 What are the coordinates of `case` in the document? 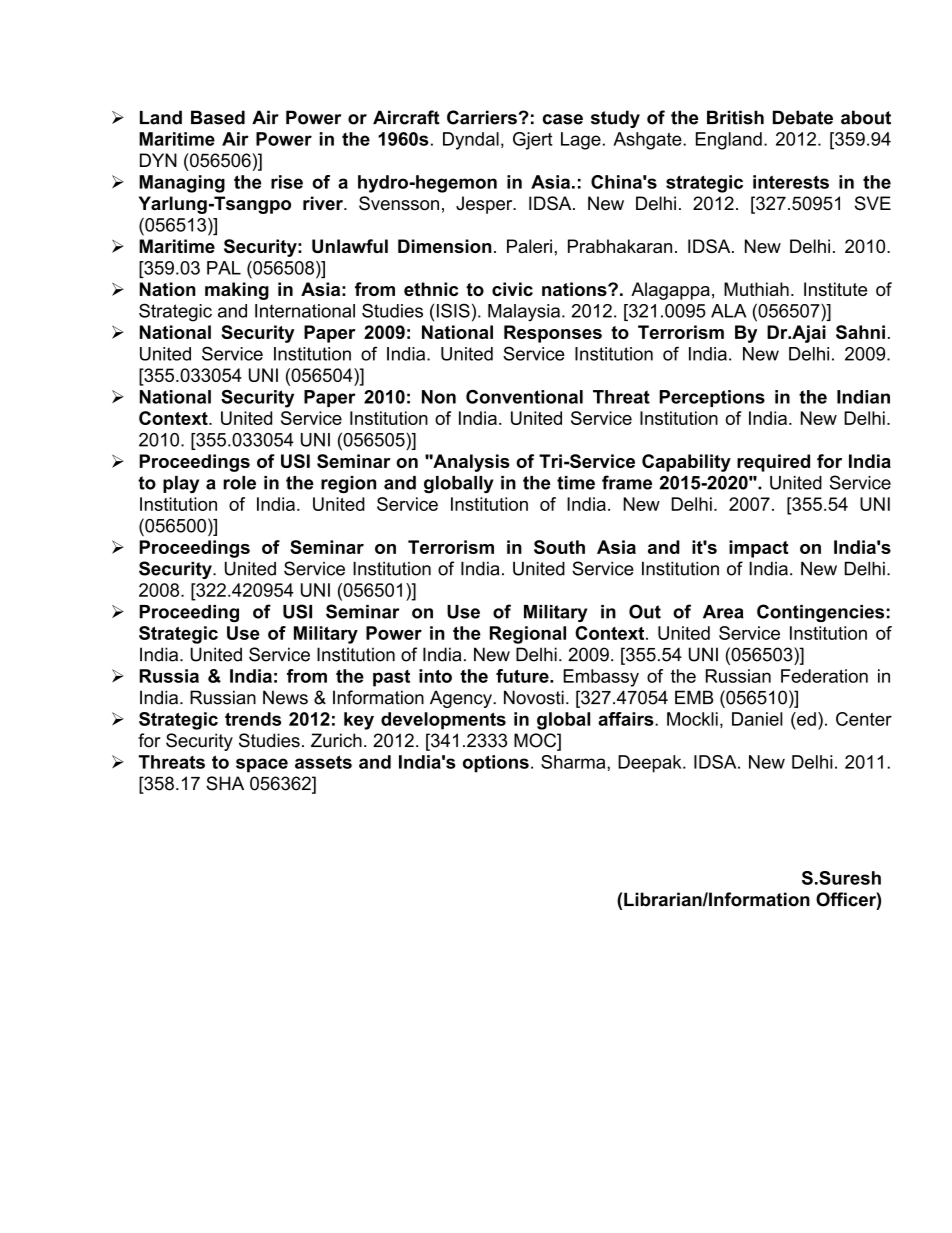 It's located at (563, 119).
